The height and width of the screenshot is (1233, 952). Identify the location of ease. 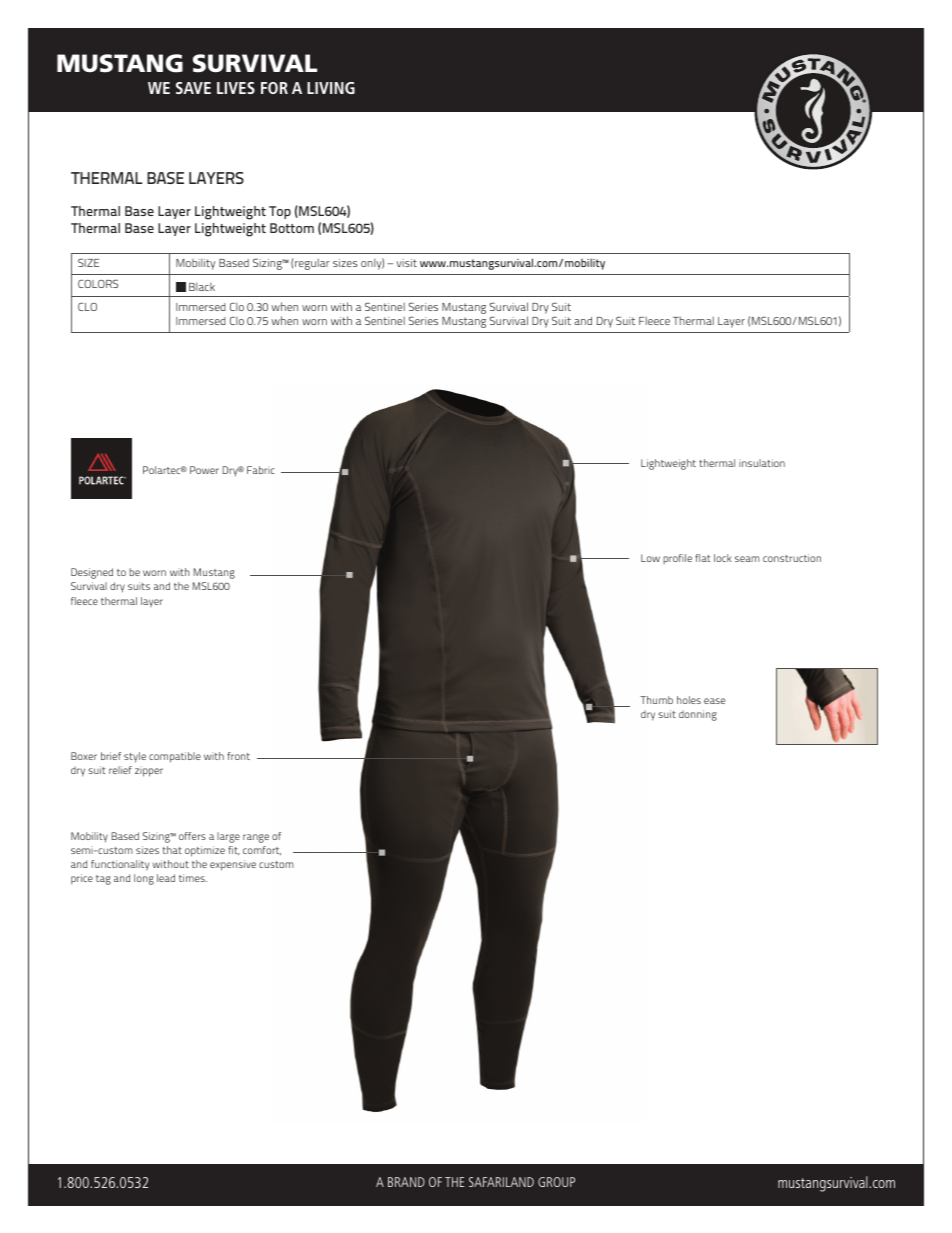
(714, 701).
